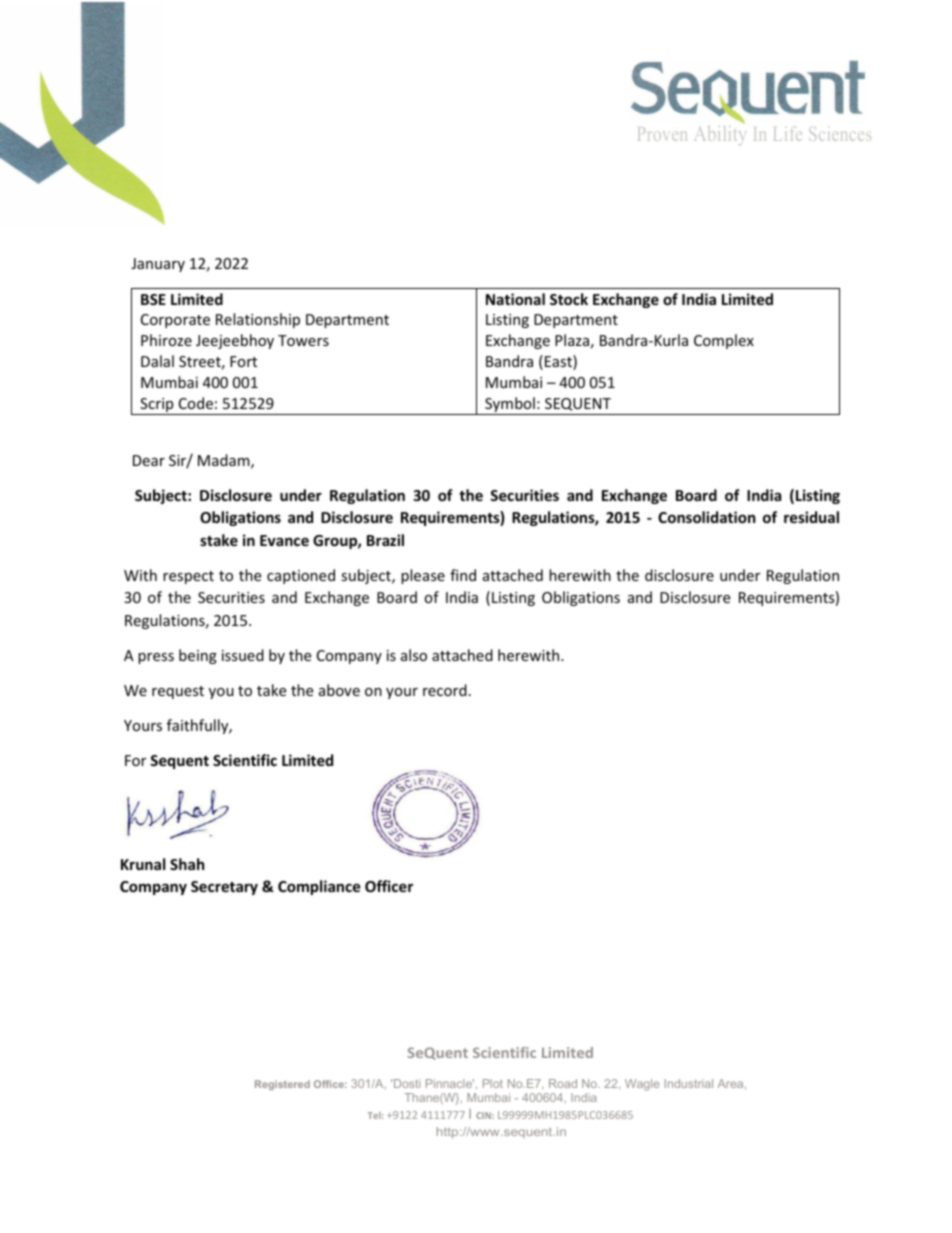 This document has height=1233, width=952. What do you see at coordinates (493, 1083) in the document?
I see `Plot` at bounding box center [493, 1083].
